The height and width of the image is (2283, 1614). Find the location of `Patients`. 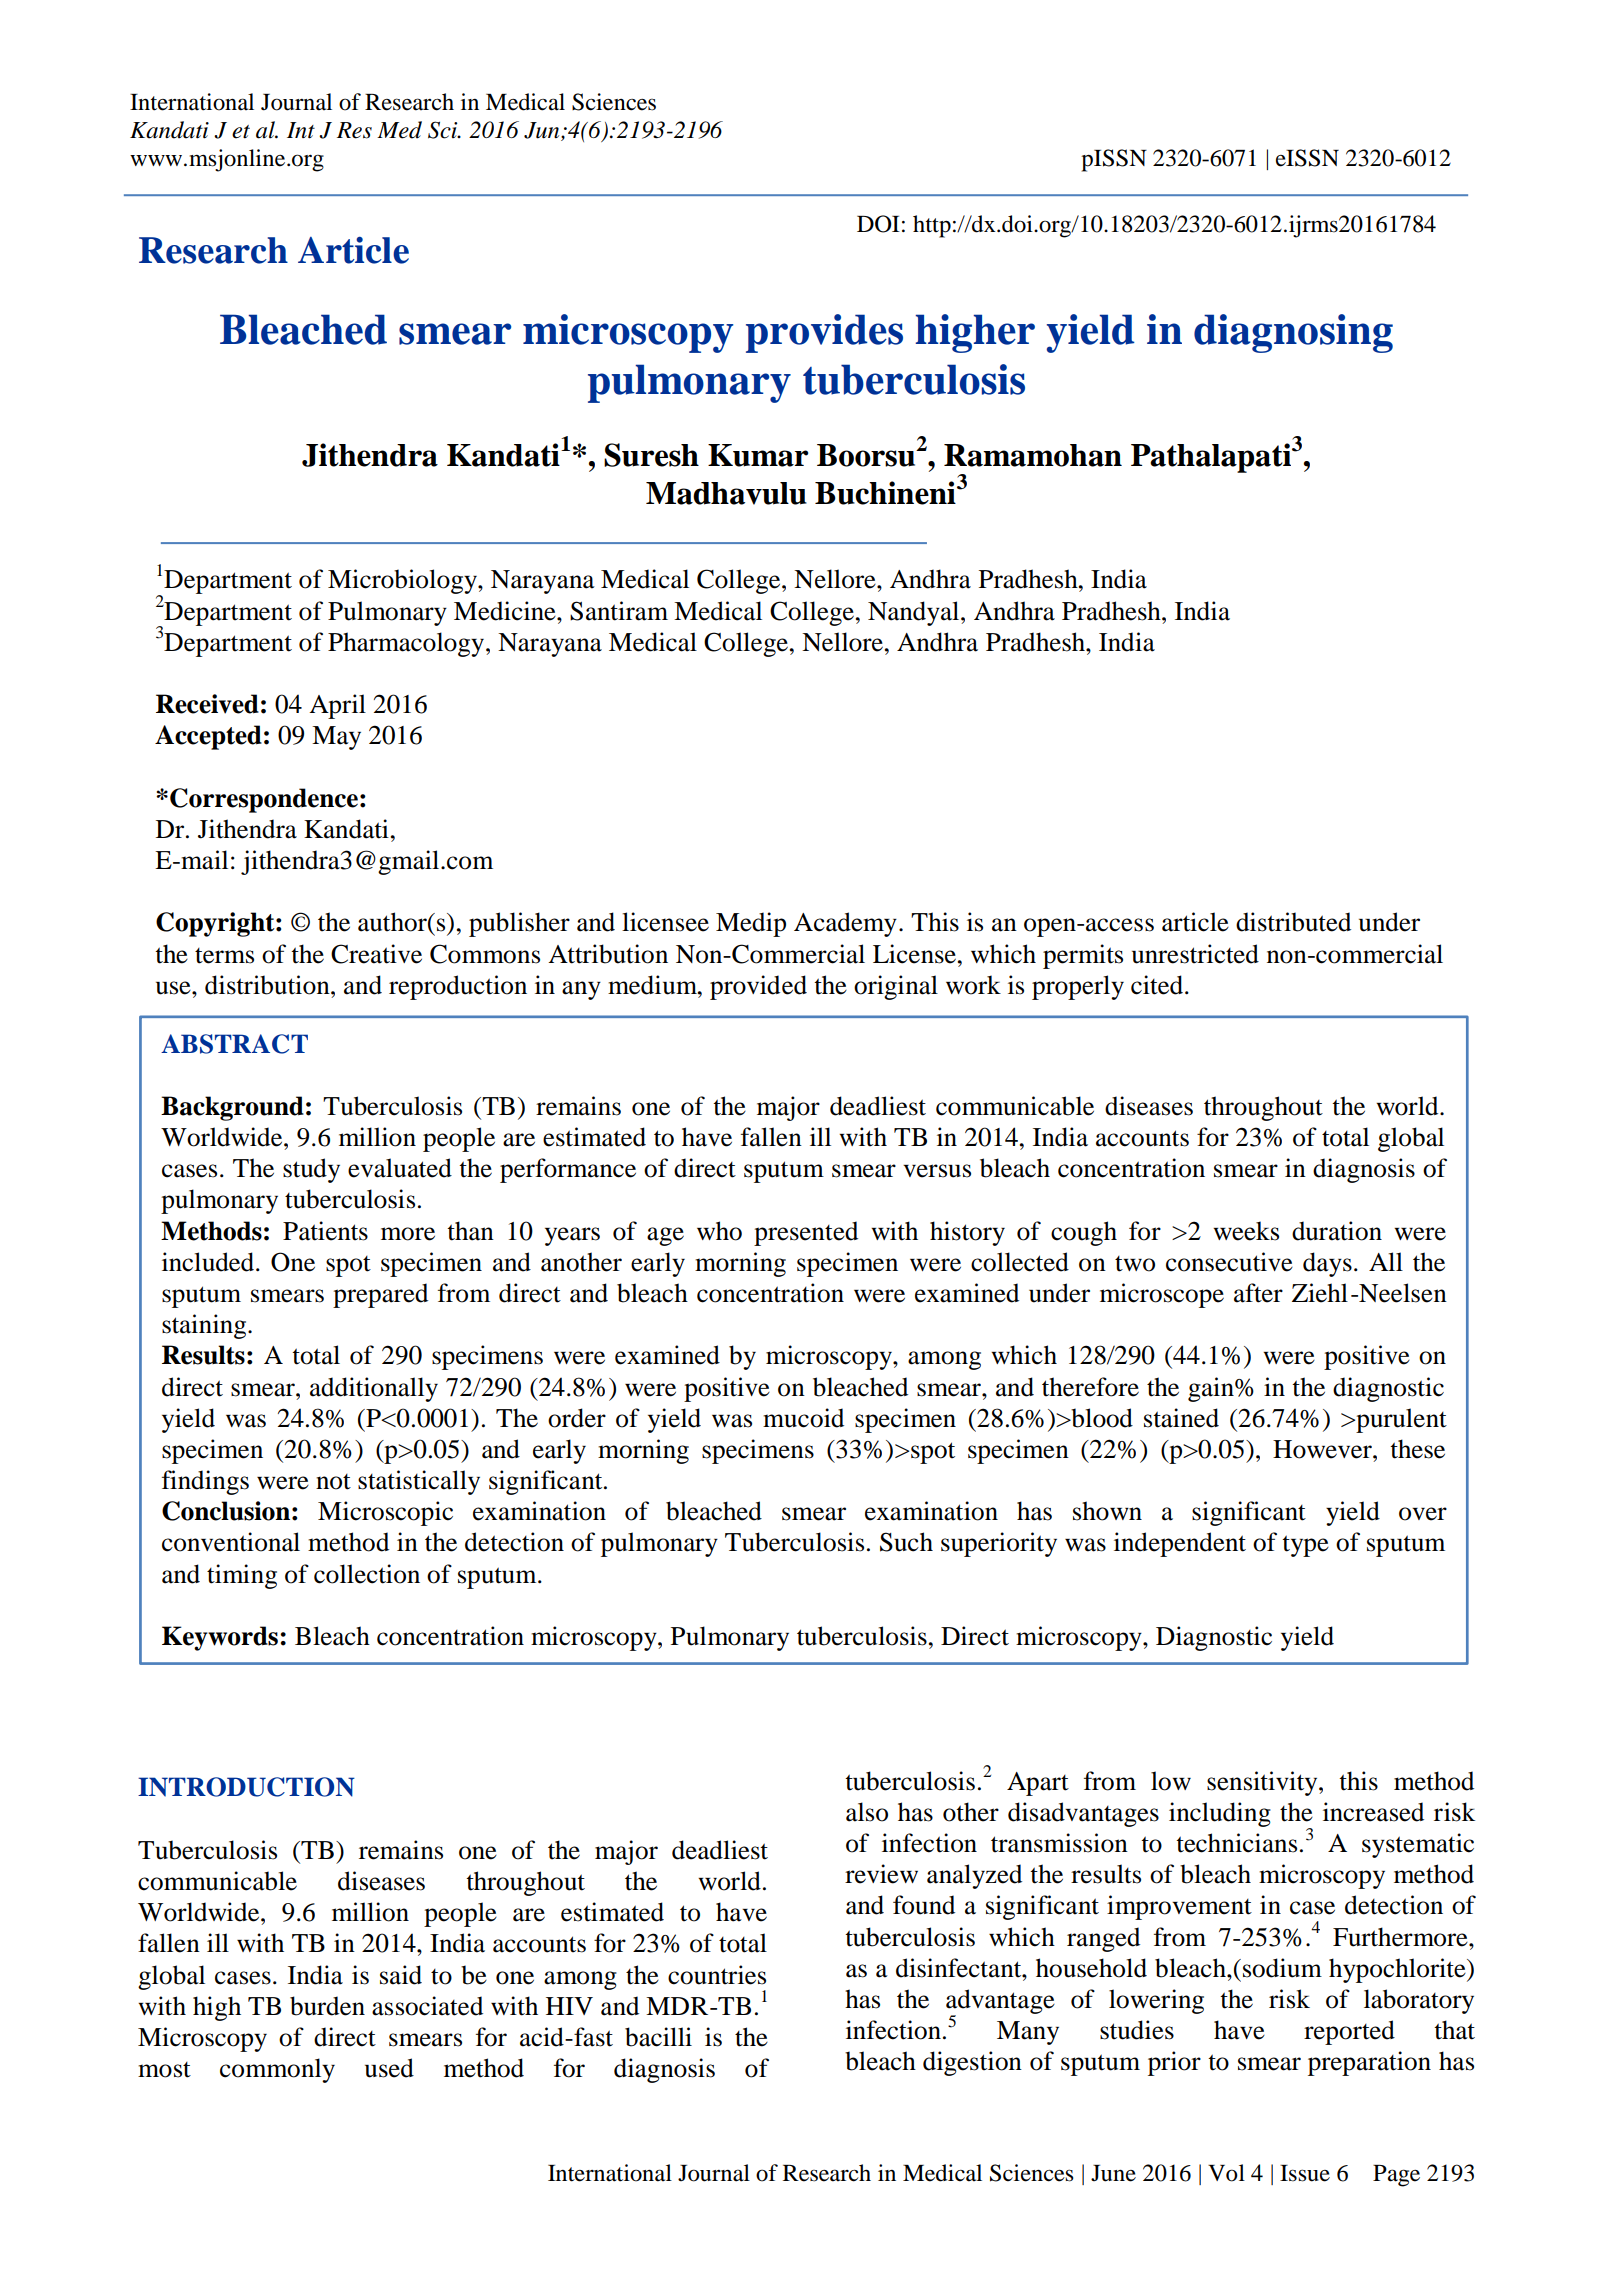

Patients is located at coordinates (325, 1231).
